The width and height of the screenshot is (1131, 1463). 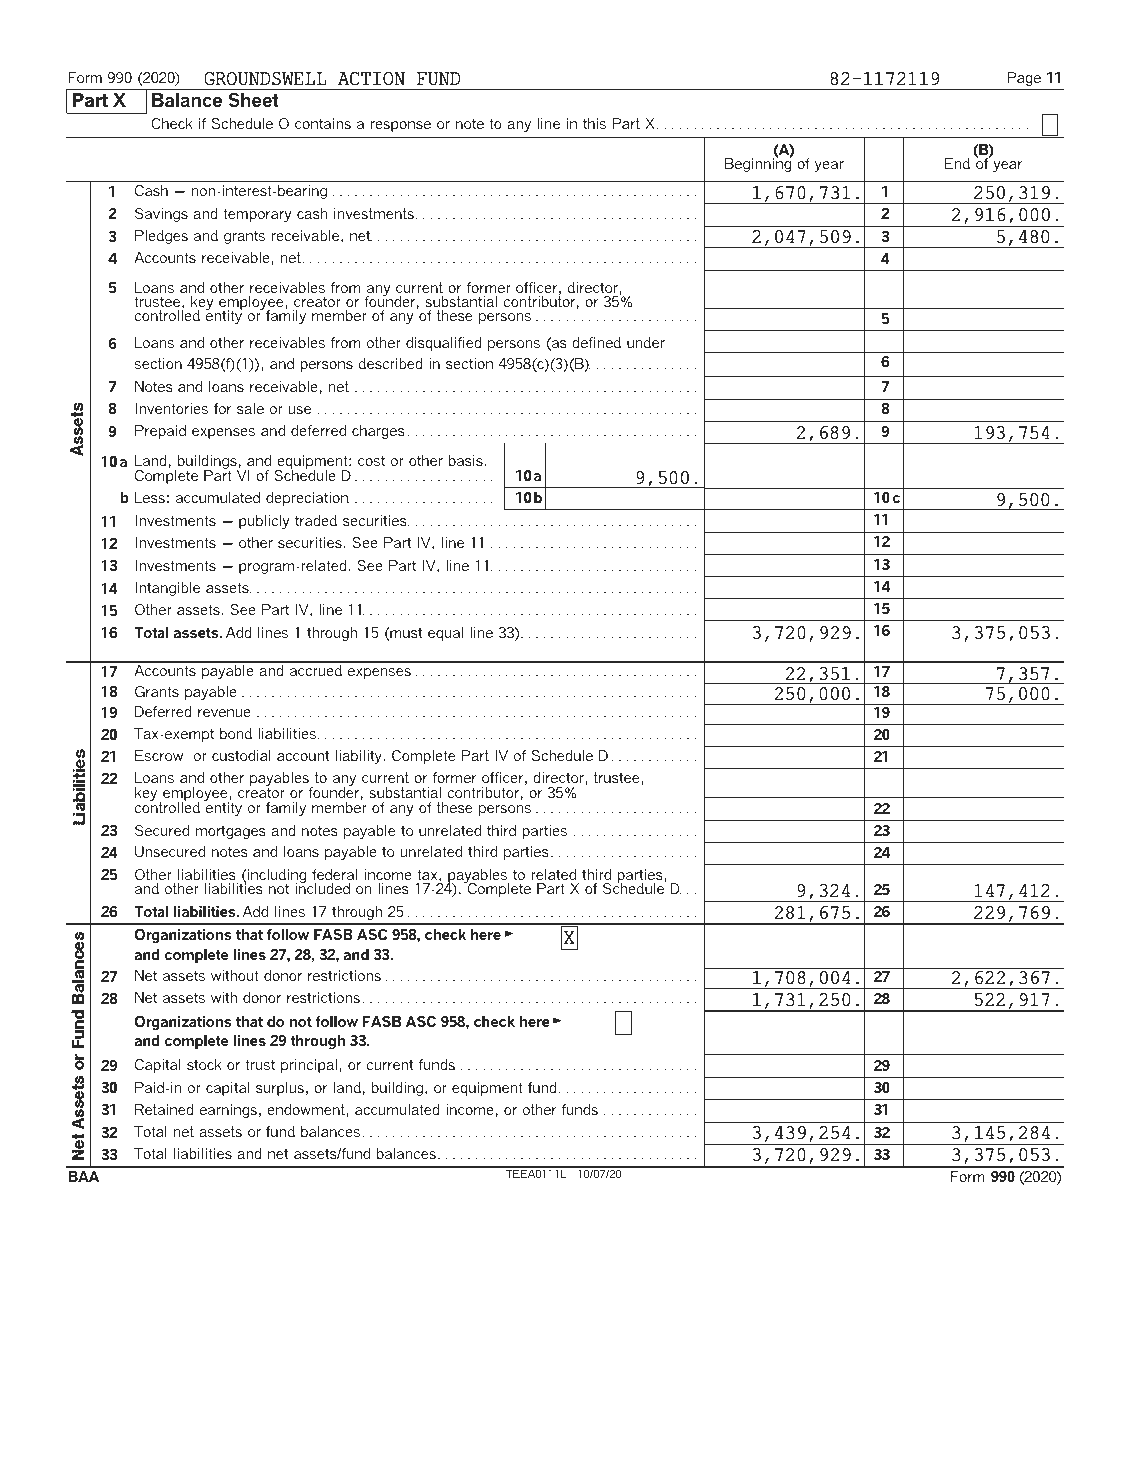 What do you see at coordinates (228, 1111) in the screenshot?
I see `earnings` at bounding box center [228, 1111].
